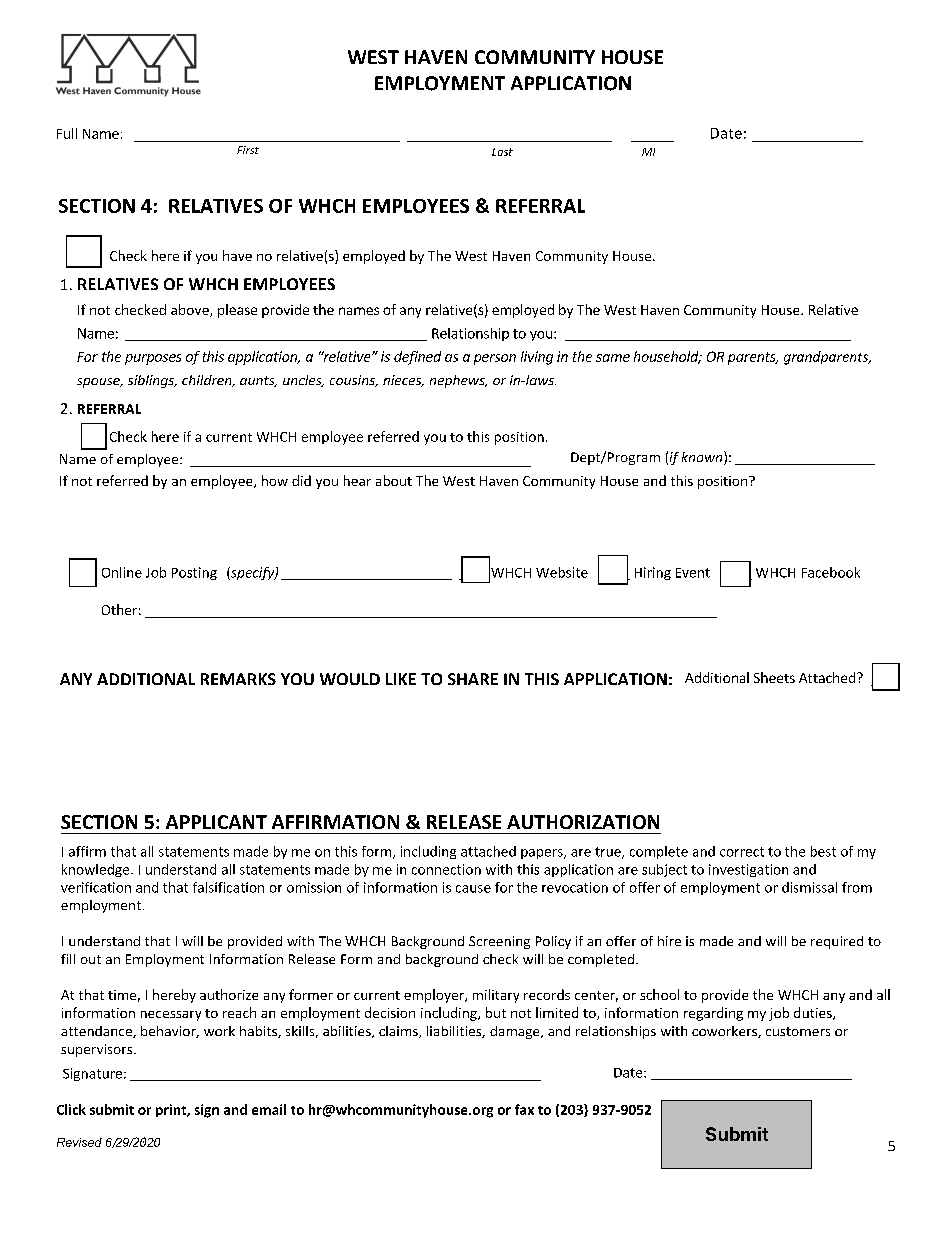  Describe the element at coordinates (774, 677) in the screenshot. I see `Sheets` at that location.
